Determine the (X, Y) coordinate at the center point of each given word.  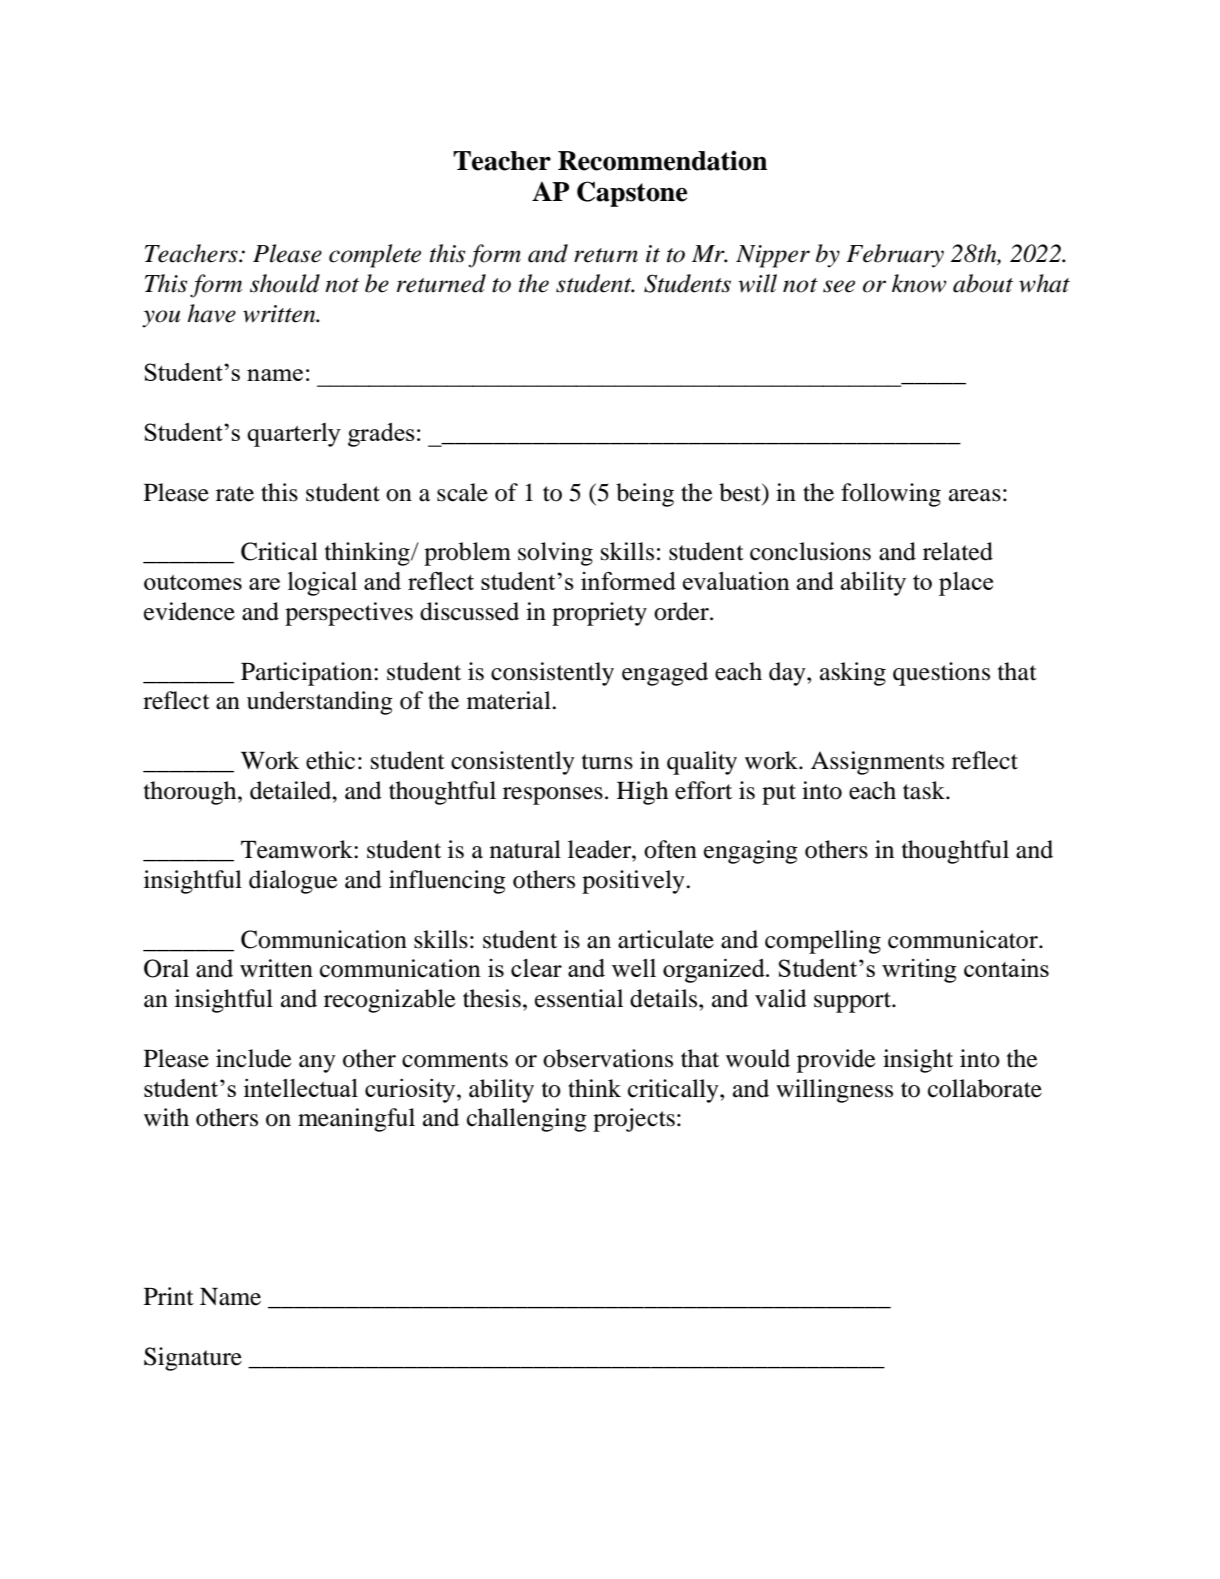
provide (836, 1061)
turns (607, 762)
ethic (330, 760)
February (895, 256)
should (285, 283)
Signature (193, 1359)
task (925, 790)
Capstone (632, 194)
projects (634, 1120)
